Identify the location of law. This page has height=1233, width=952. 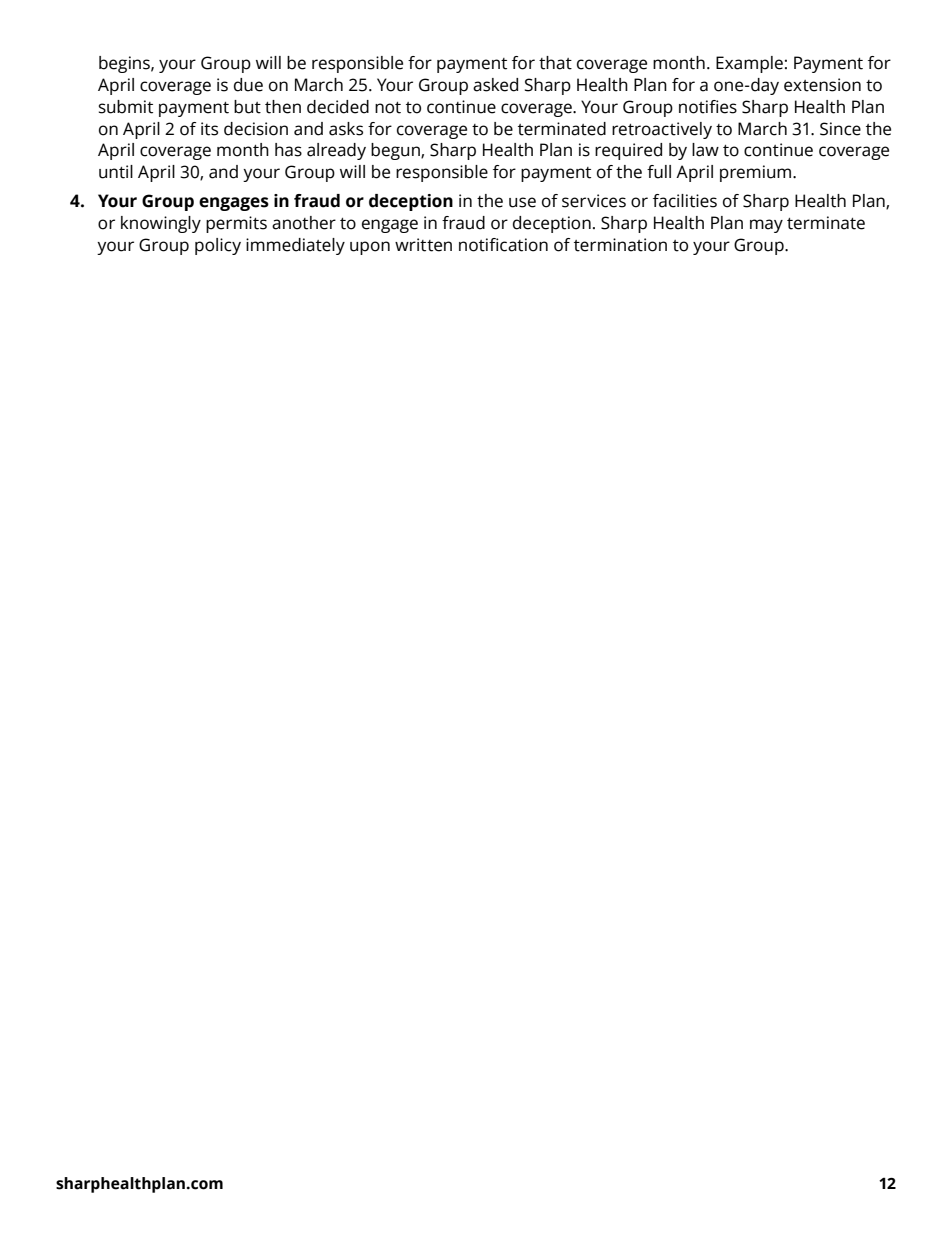
(705, 150).
